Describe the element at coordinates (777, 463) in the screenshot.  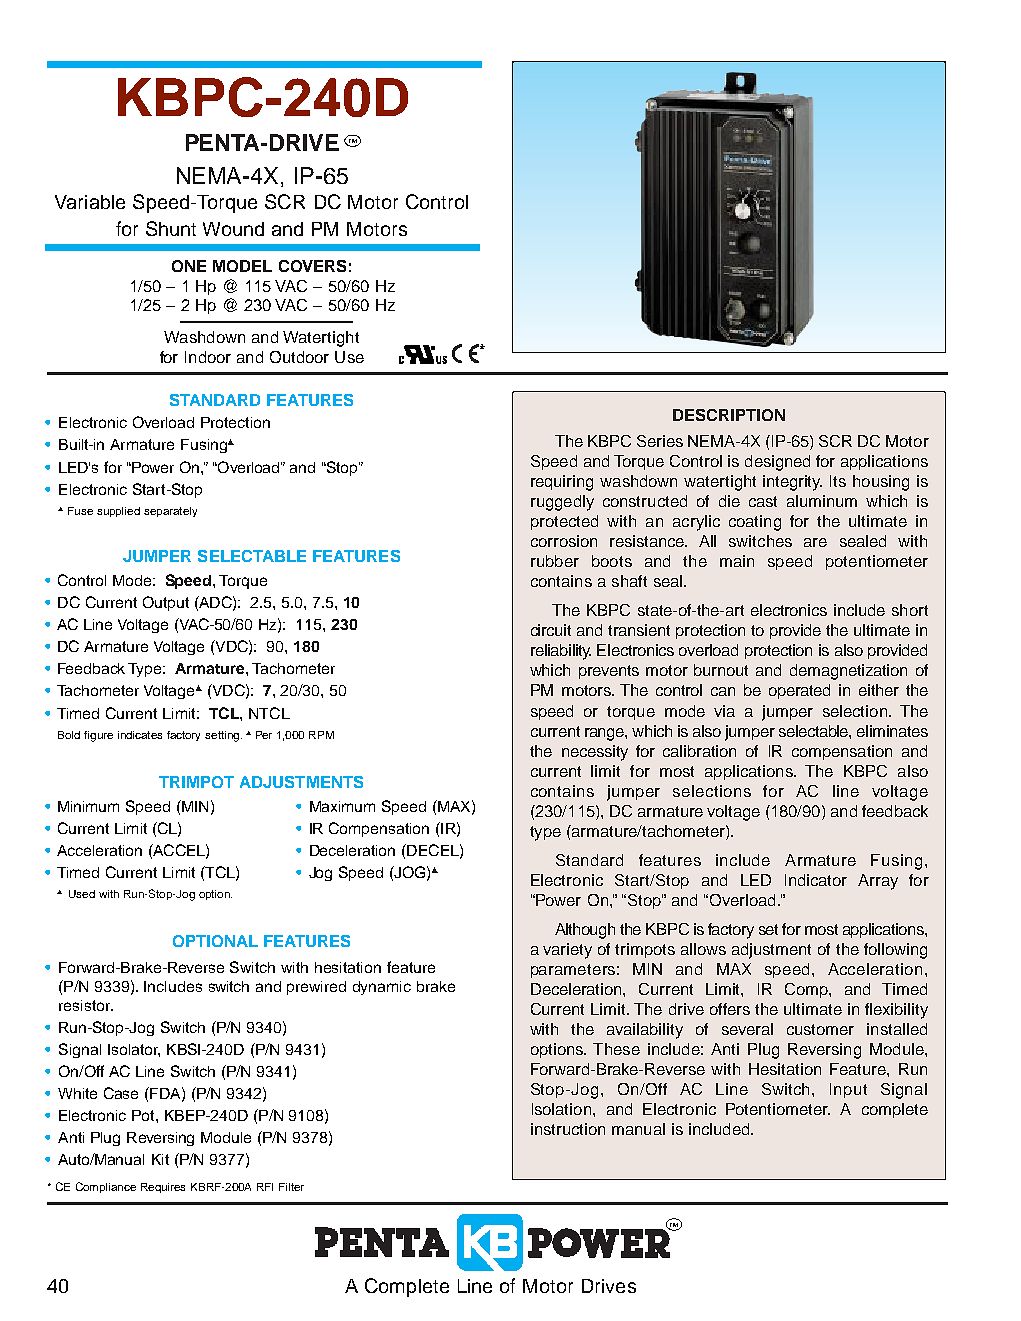
I see `designed` at that location.
